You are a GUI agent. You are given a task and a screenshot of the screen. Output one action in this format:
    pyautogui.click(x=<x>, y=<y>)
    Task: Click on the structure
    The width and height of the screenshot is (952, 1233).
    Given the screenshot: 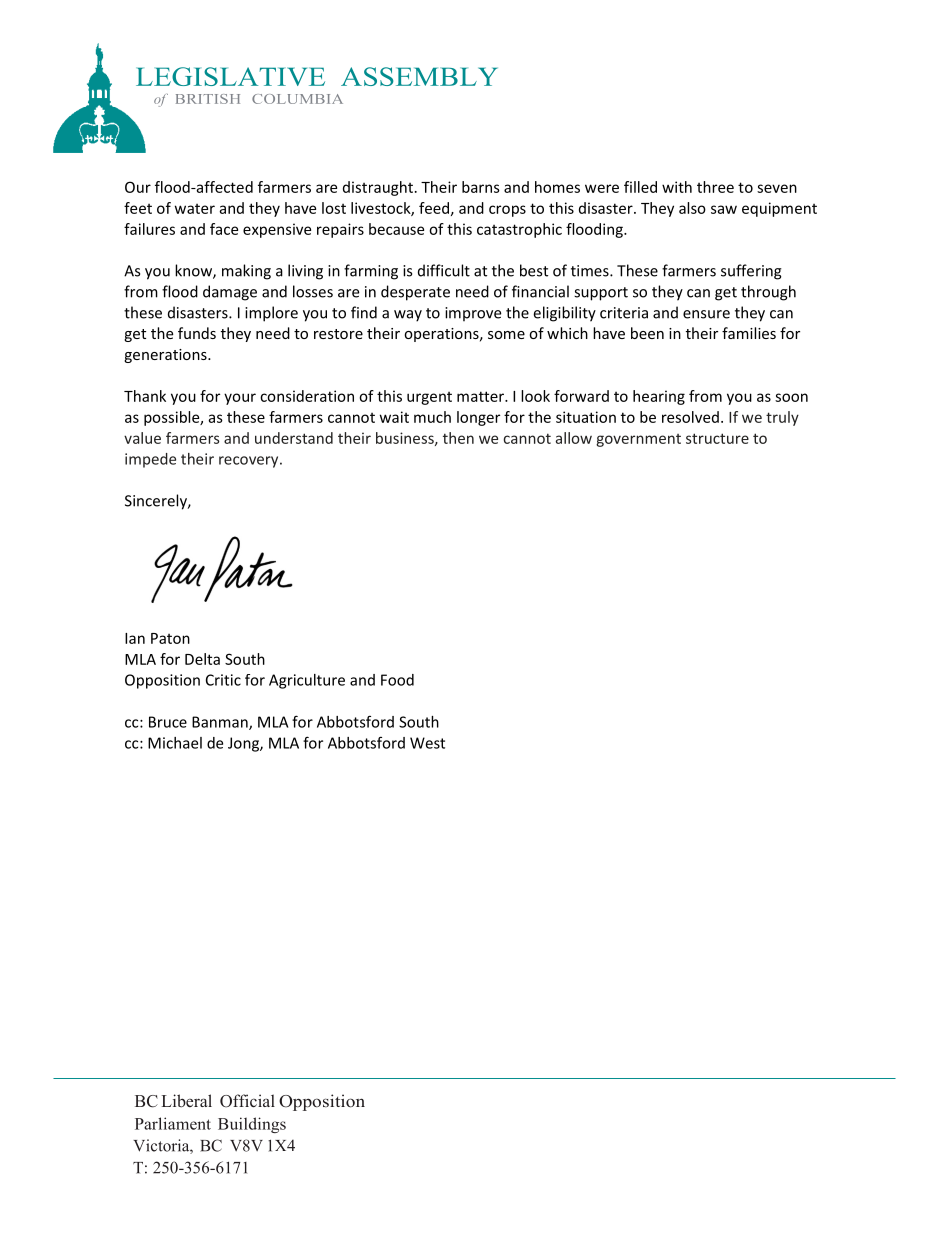 What is the action you would take?
    pyautogui.click(x=717, y=438)
